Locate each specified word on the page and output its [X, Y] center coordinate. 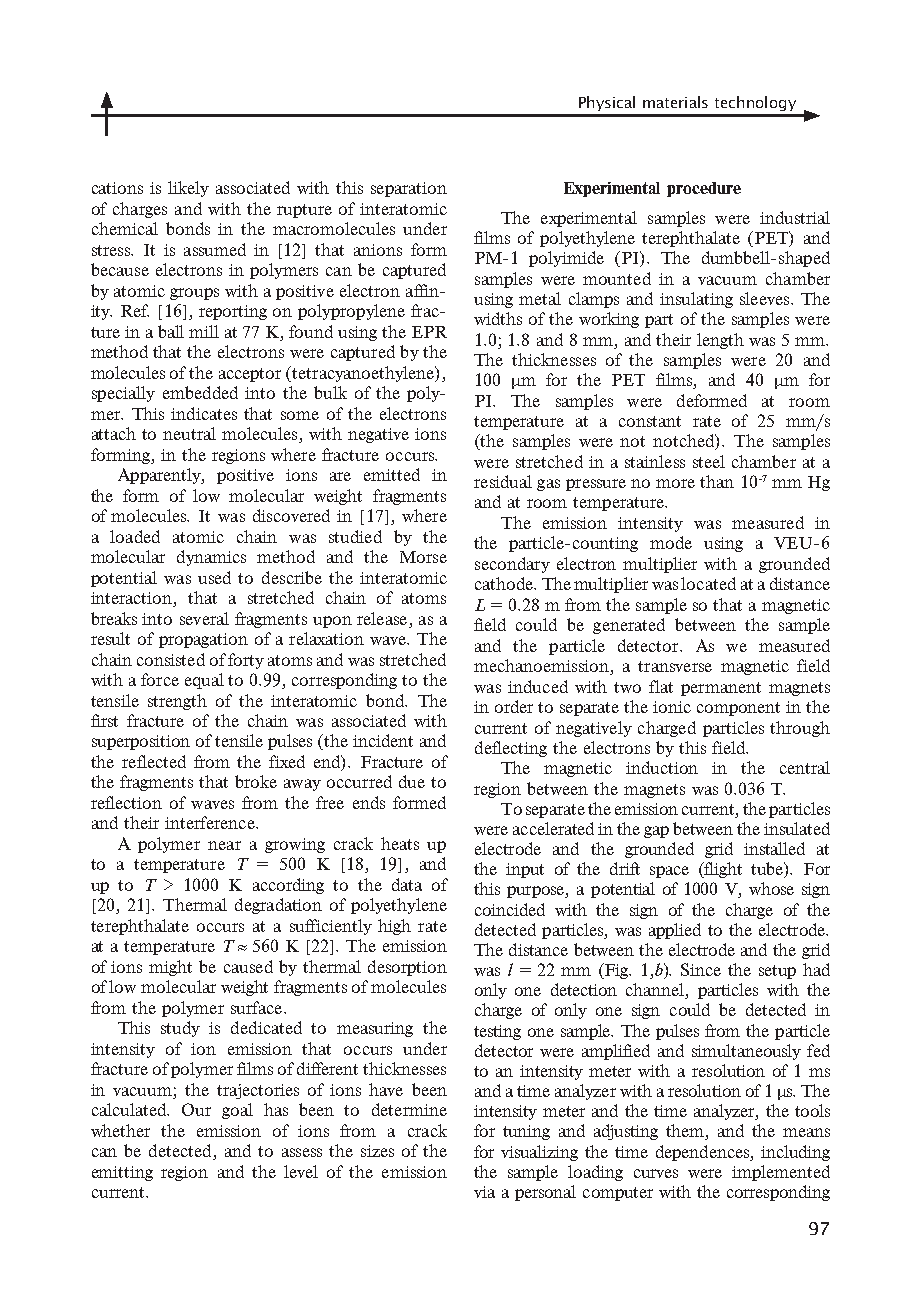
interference [211, 822]
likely [188, 189]
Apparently [160, 476]
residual [503, 481]
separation [409, 189]
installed [774, 848]
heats [400, 843]
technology [755, 103]
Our [196, 1109]
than [717, 481]
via [484, 1192]
